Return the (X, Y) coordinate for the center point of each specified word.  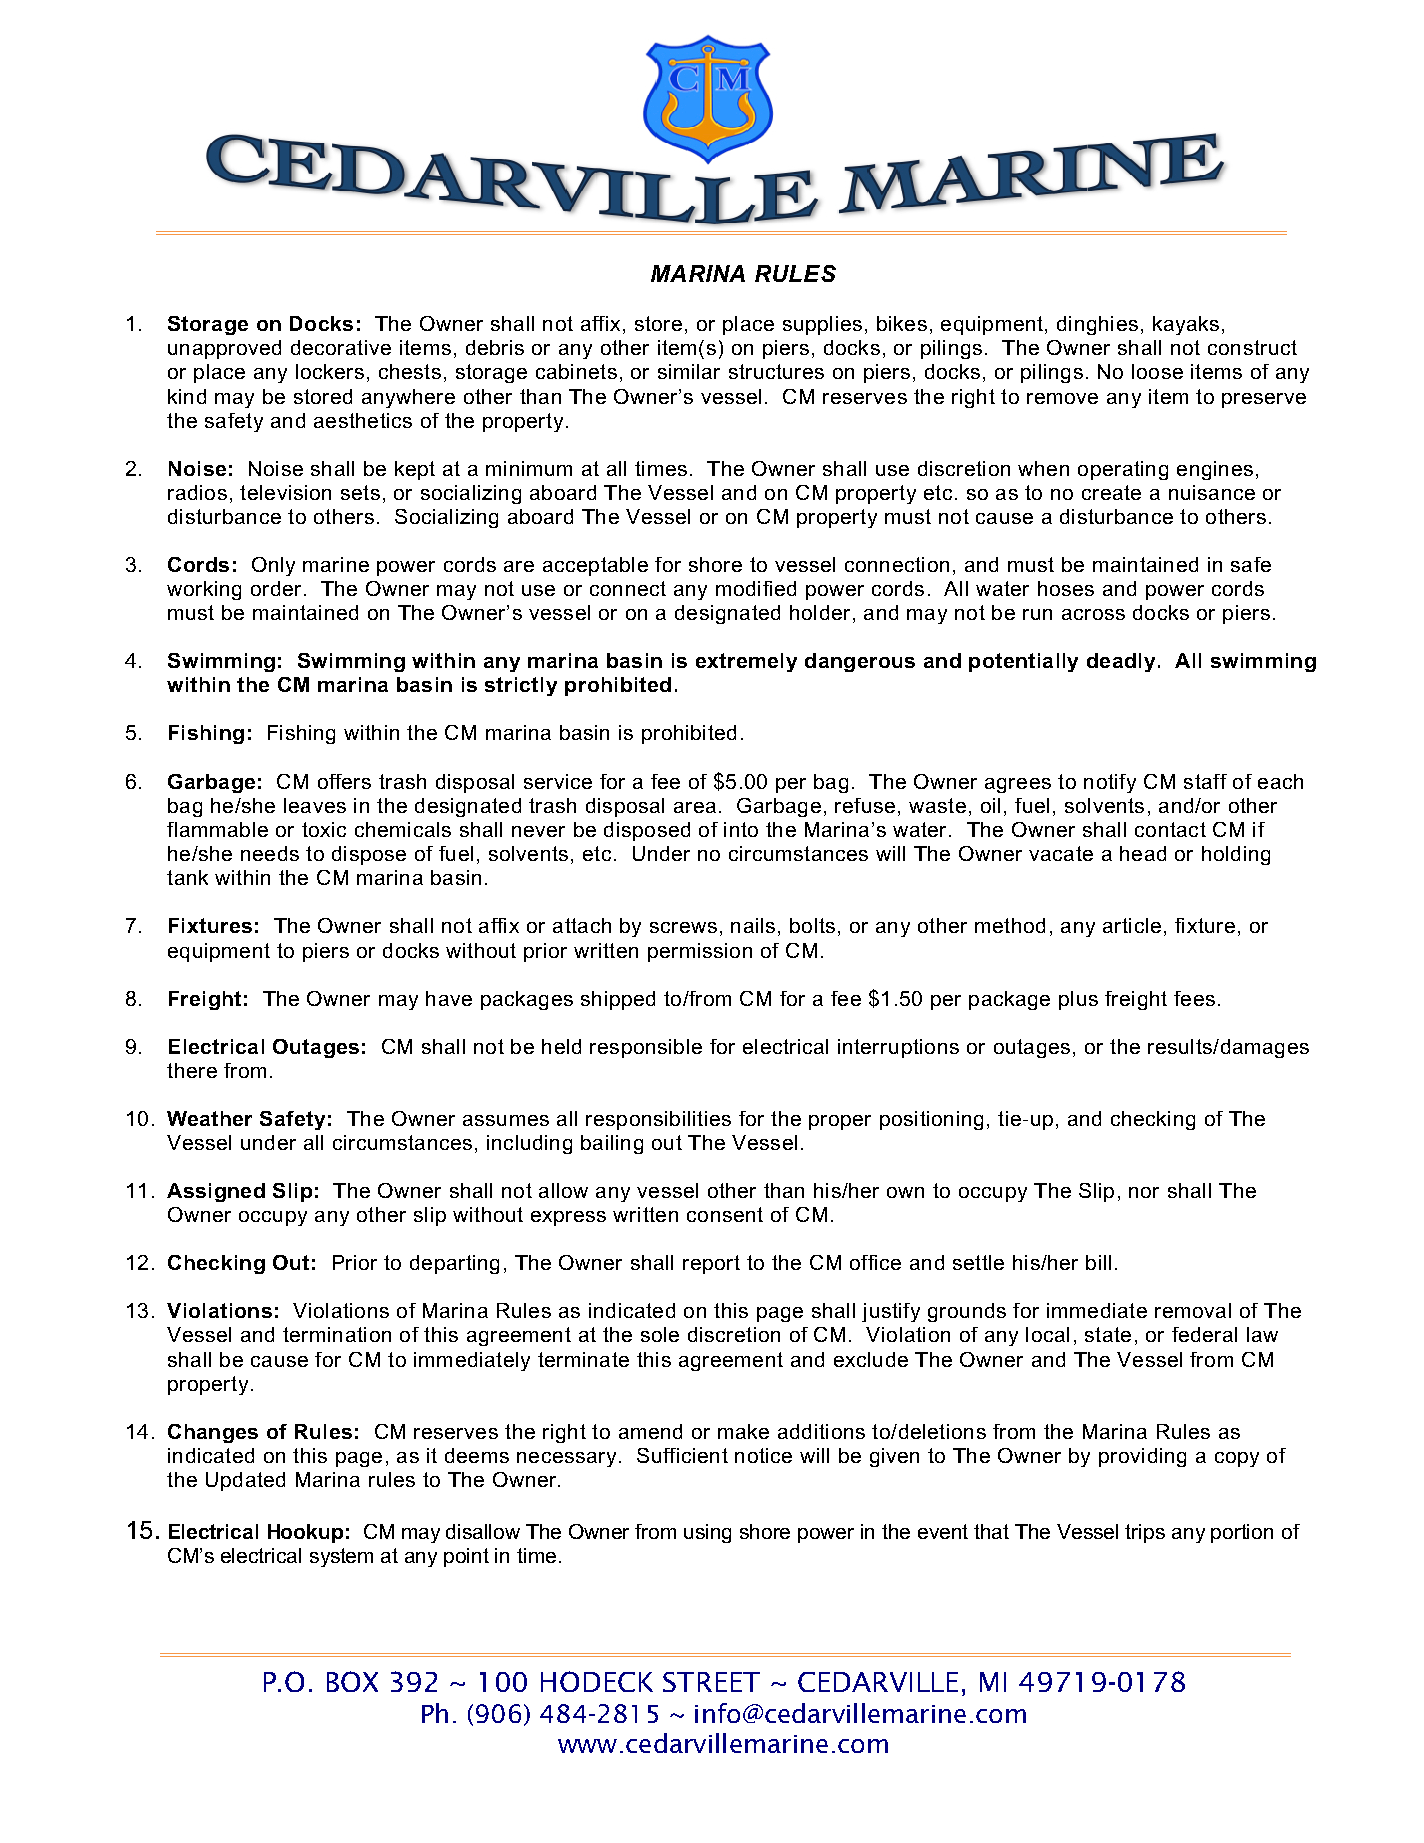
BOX (352, 1681)
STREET (711, 1682)
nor (1144, 1192)
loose (1157, 371)
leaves (315, 805)
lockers (330, 371)
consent (725, 1214)
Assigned (216, 1192)
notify (1110, 783)
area (695, 807)
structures (776, 371)
